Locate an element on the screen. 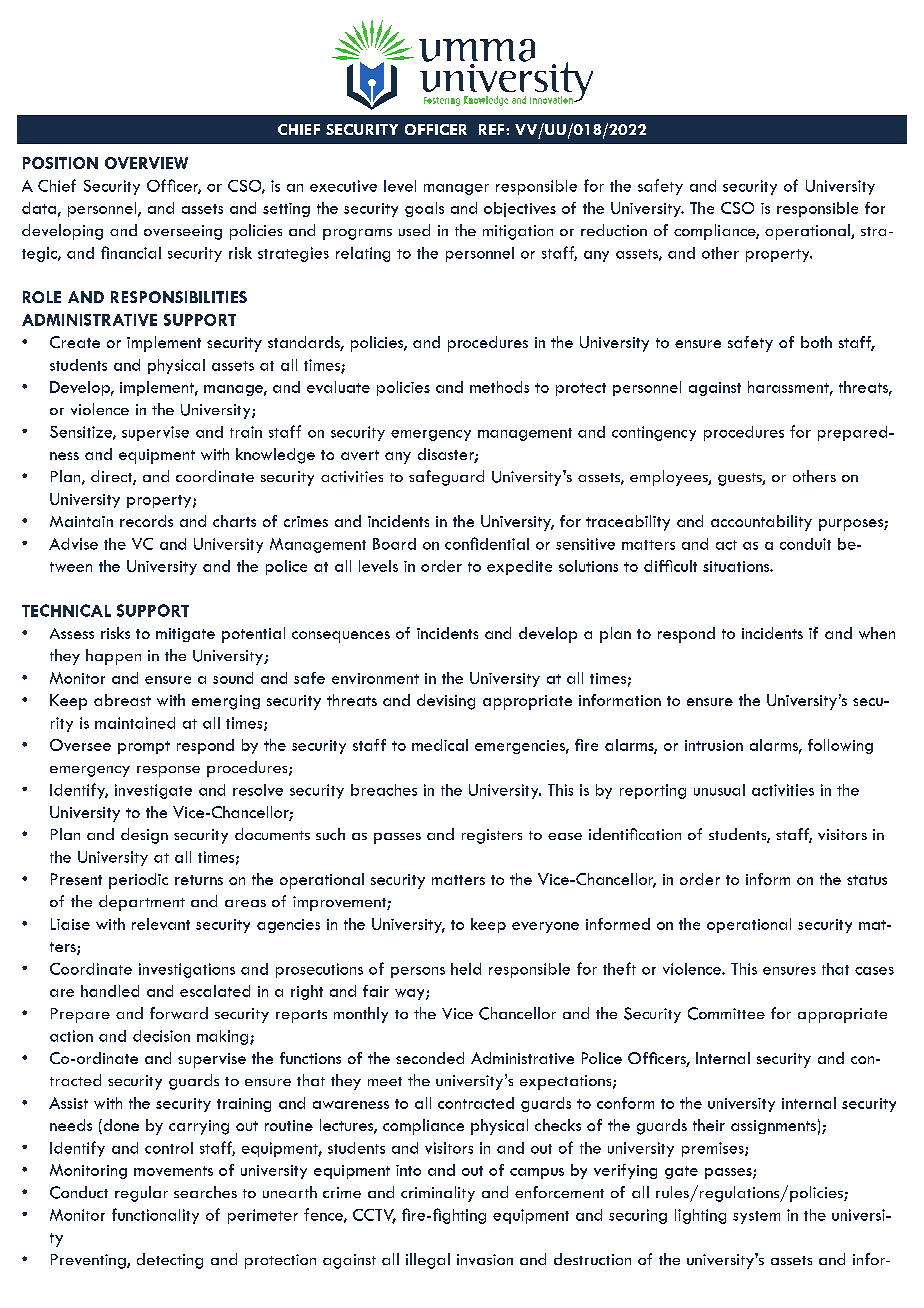 This screenshot has width=924, height=1308. intrusion is located at coordinates (714, 745).
